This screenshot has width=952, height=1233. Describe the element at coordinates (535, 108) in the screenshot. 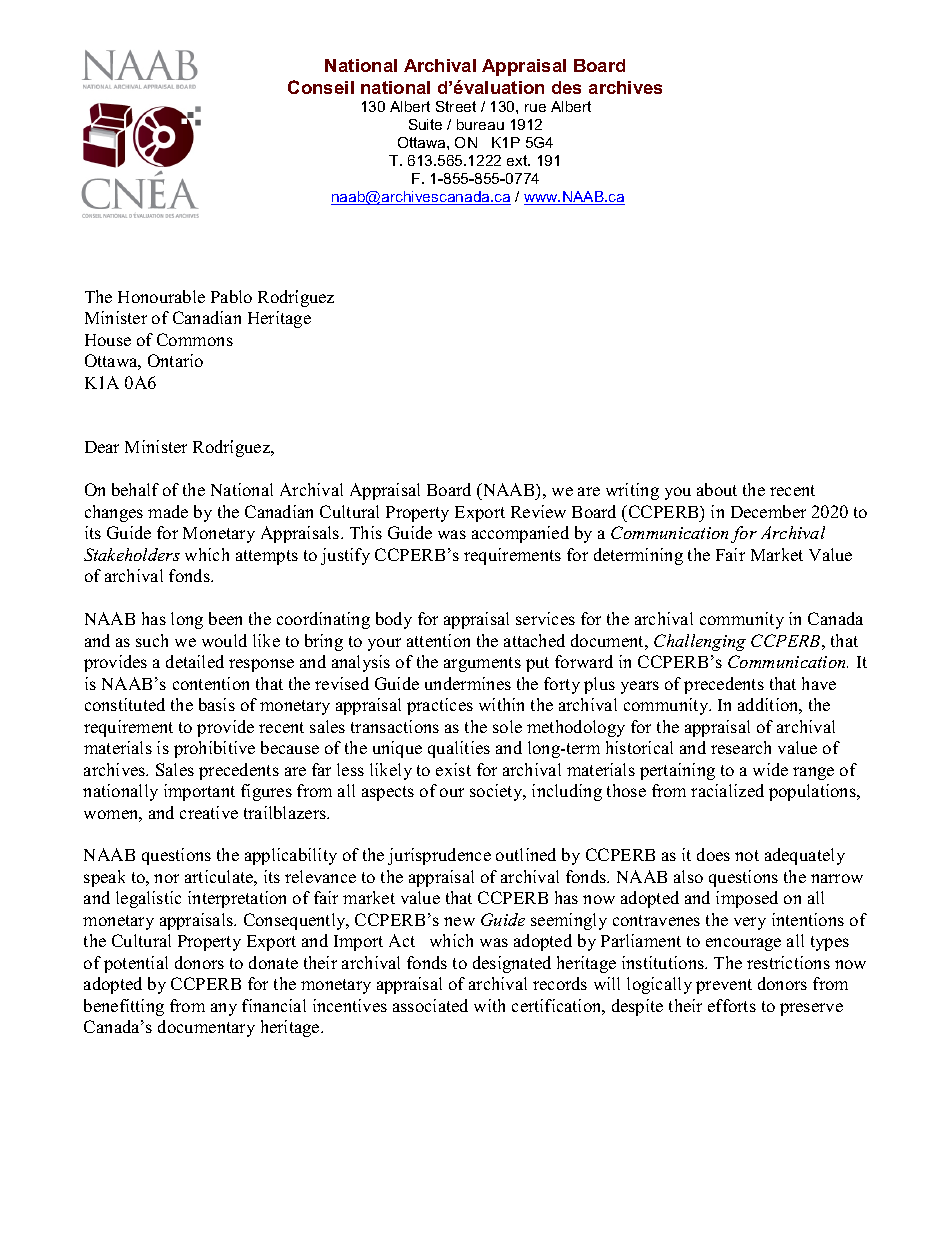

I see `rue` at that location.
